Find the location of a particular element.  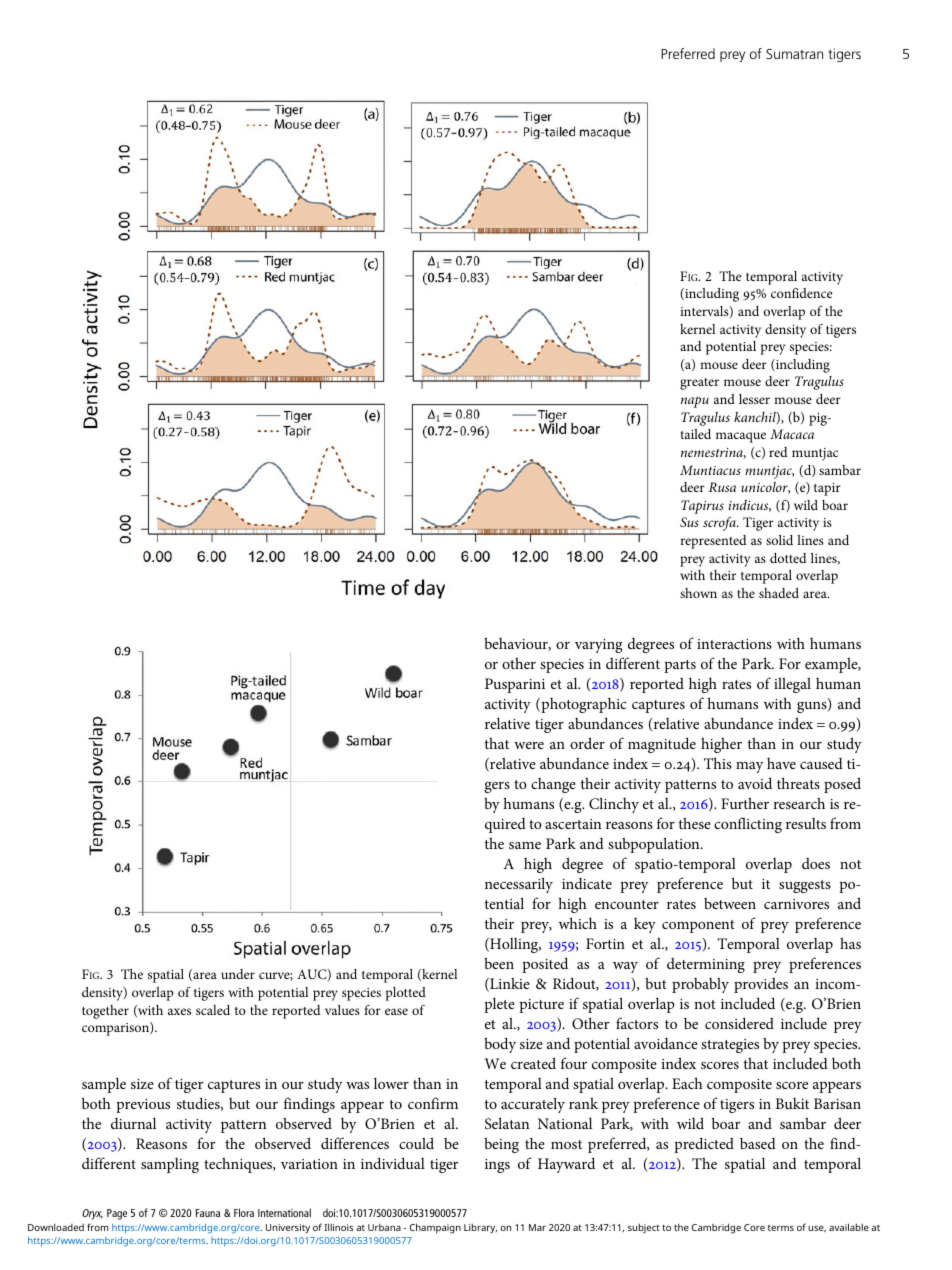

greater is located at coordinates (699, 384).
